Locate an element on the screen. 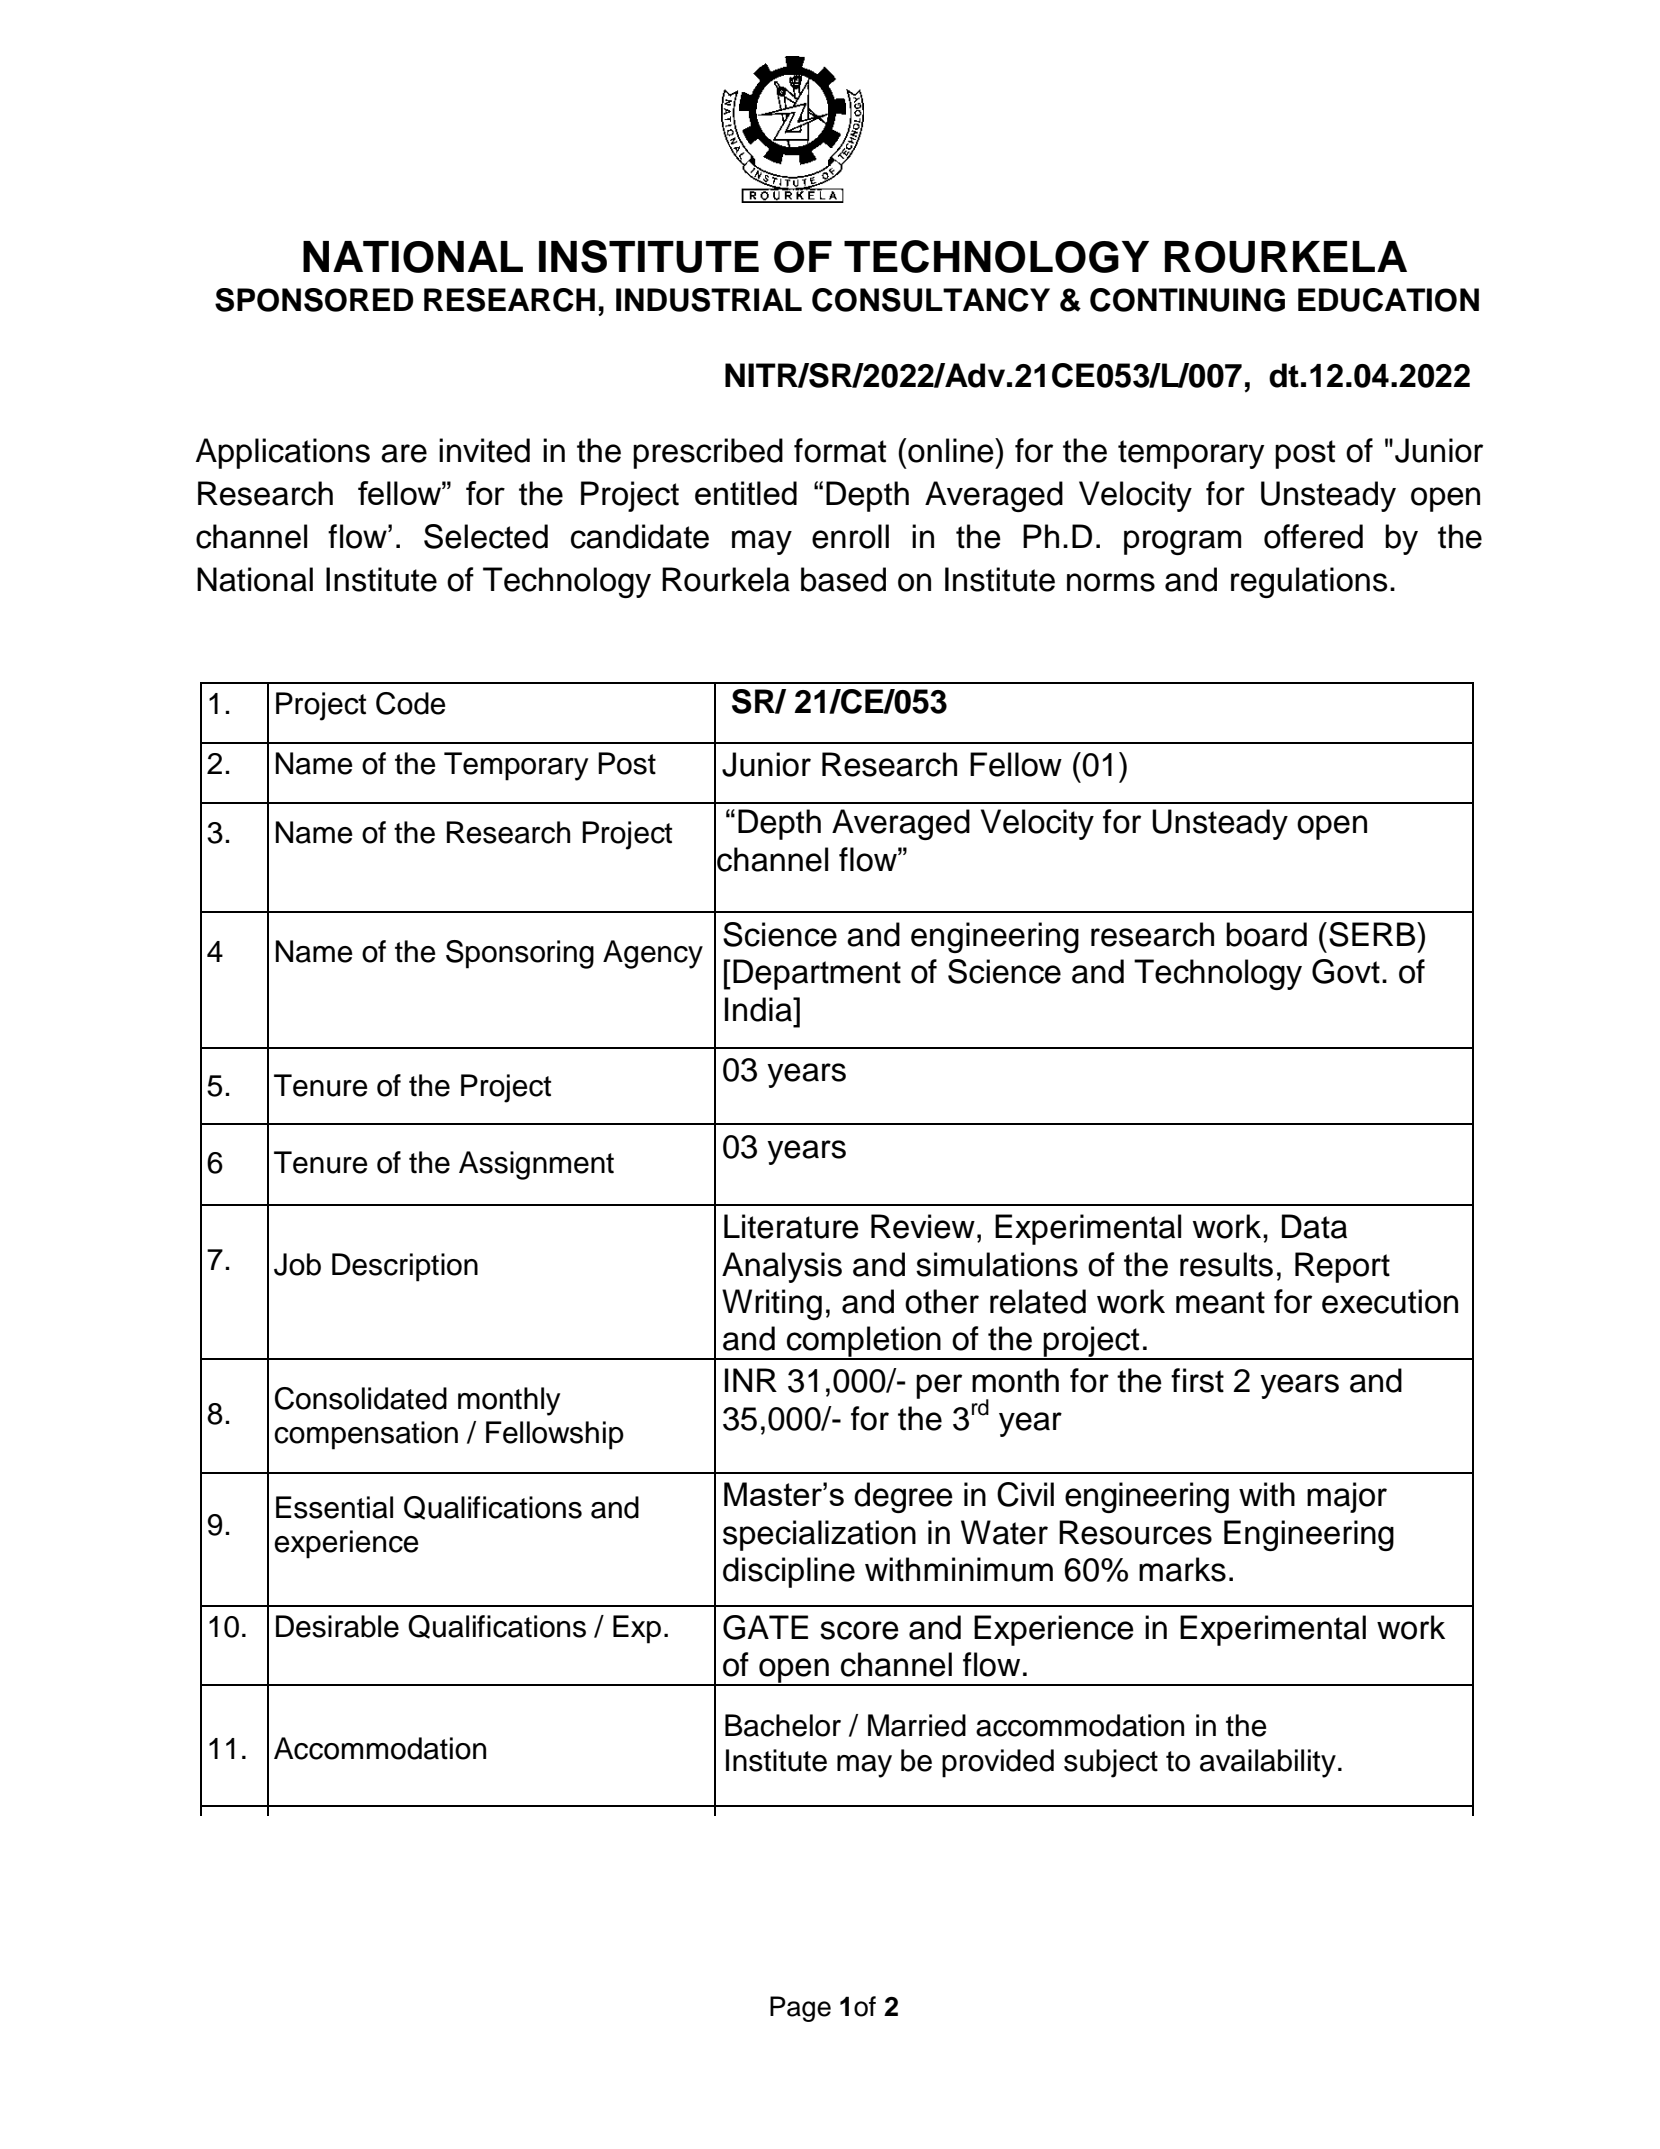 This screenshot has height=2149, width=1660. Data is located at coordinates (1314, 1226).
